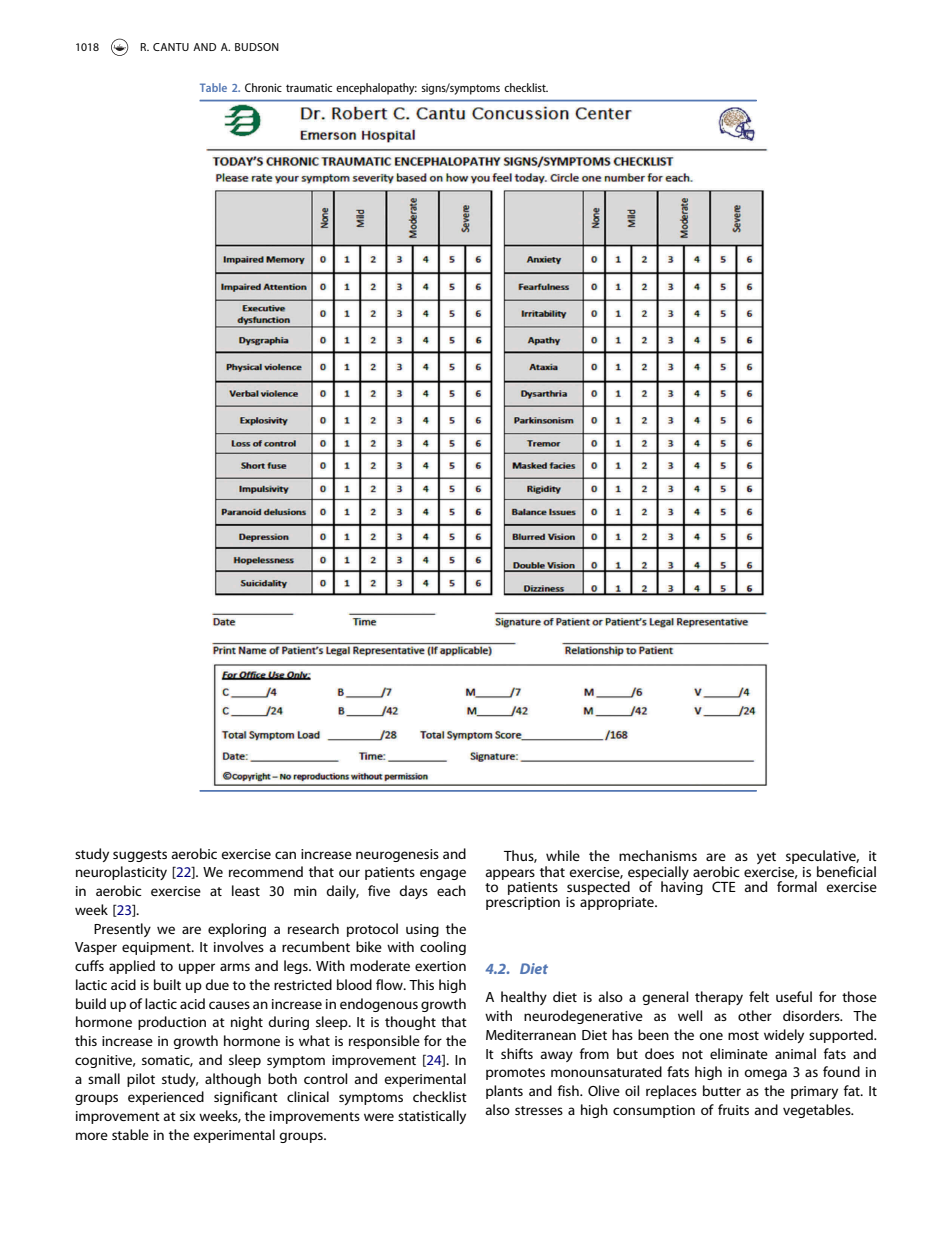 The height and width of the screenshot is (1240, 952). Describe the element at coordinates (504, 1092) in the screenshot. I see `plants` at that location.
